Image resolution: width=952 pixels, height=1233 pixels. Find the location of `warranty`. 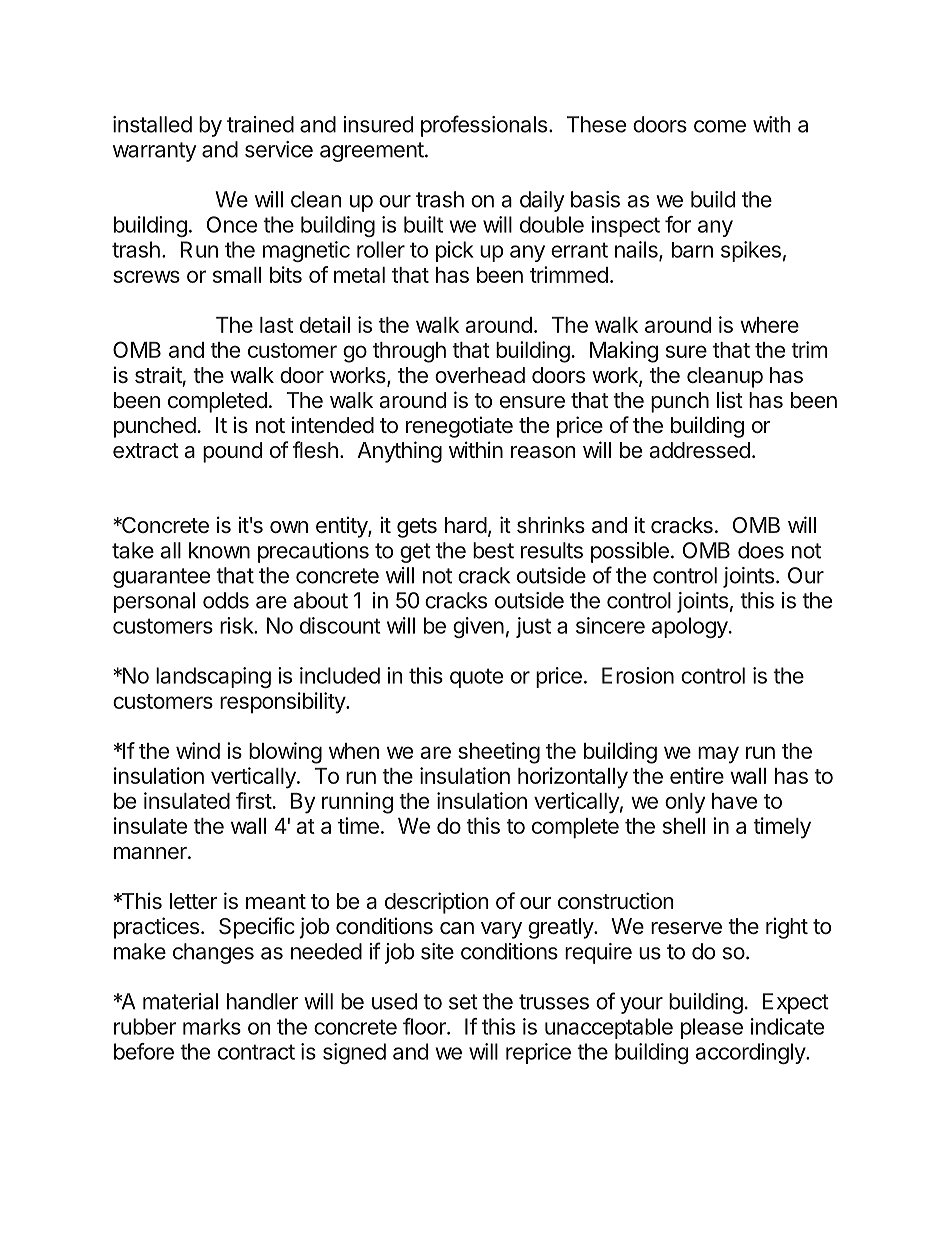

warranty is located at coordinates (155, 152).
